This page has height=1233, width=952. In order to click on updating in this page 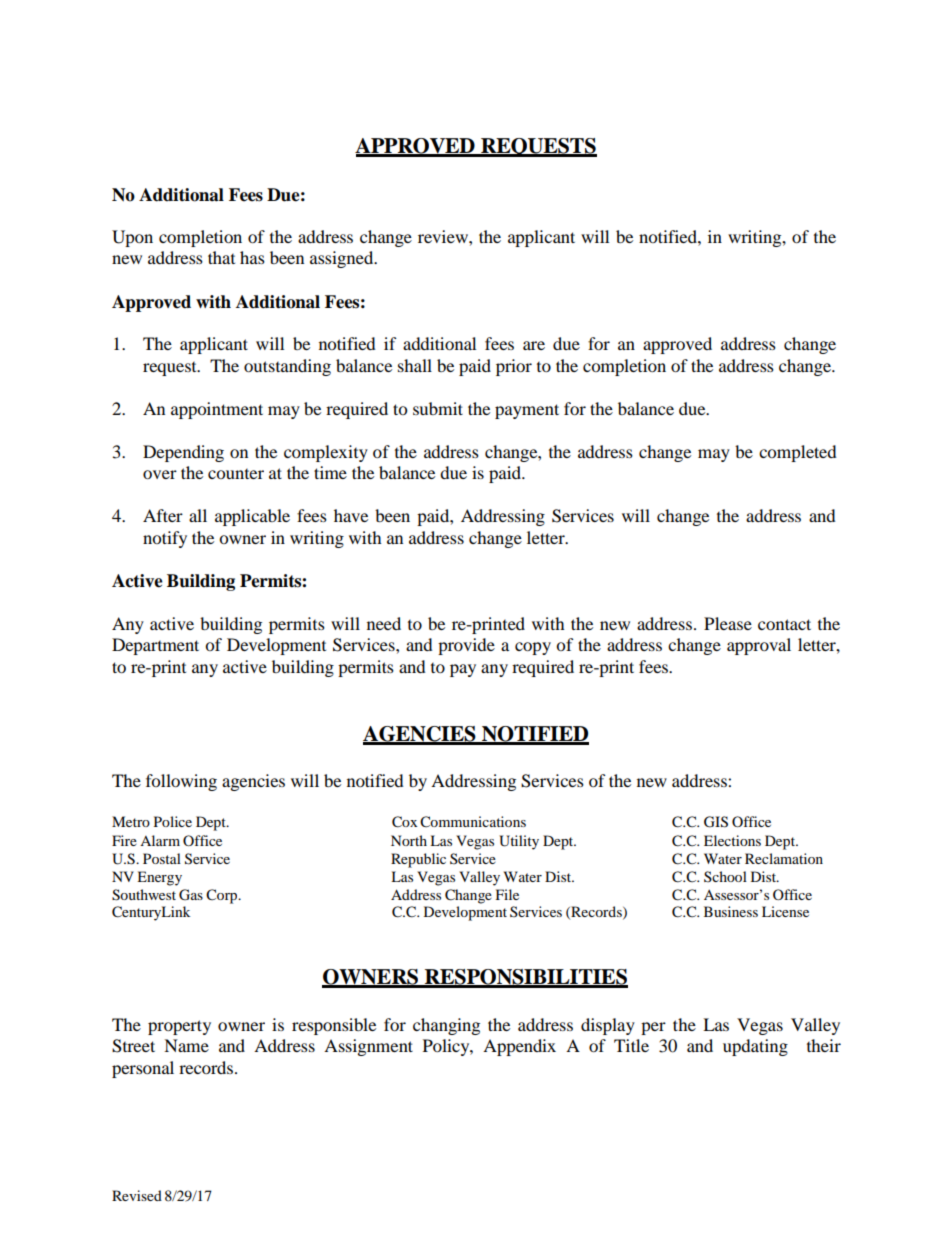, I will do `click(755, 1047)`.
